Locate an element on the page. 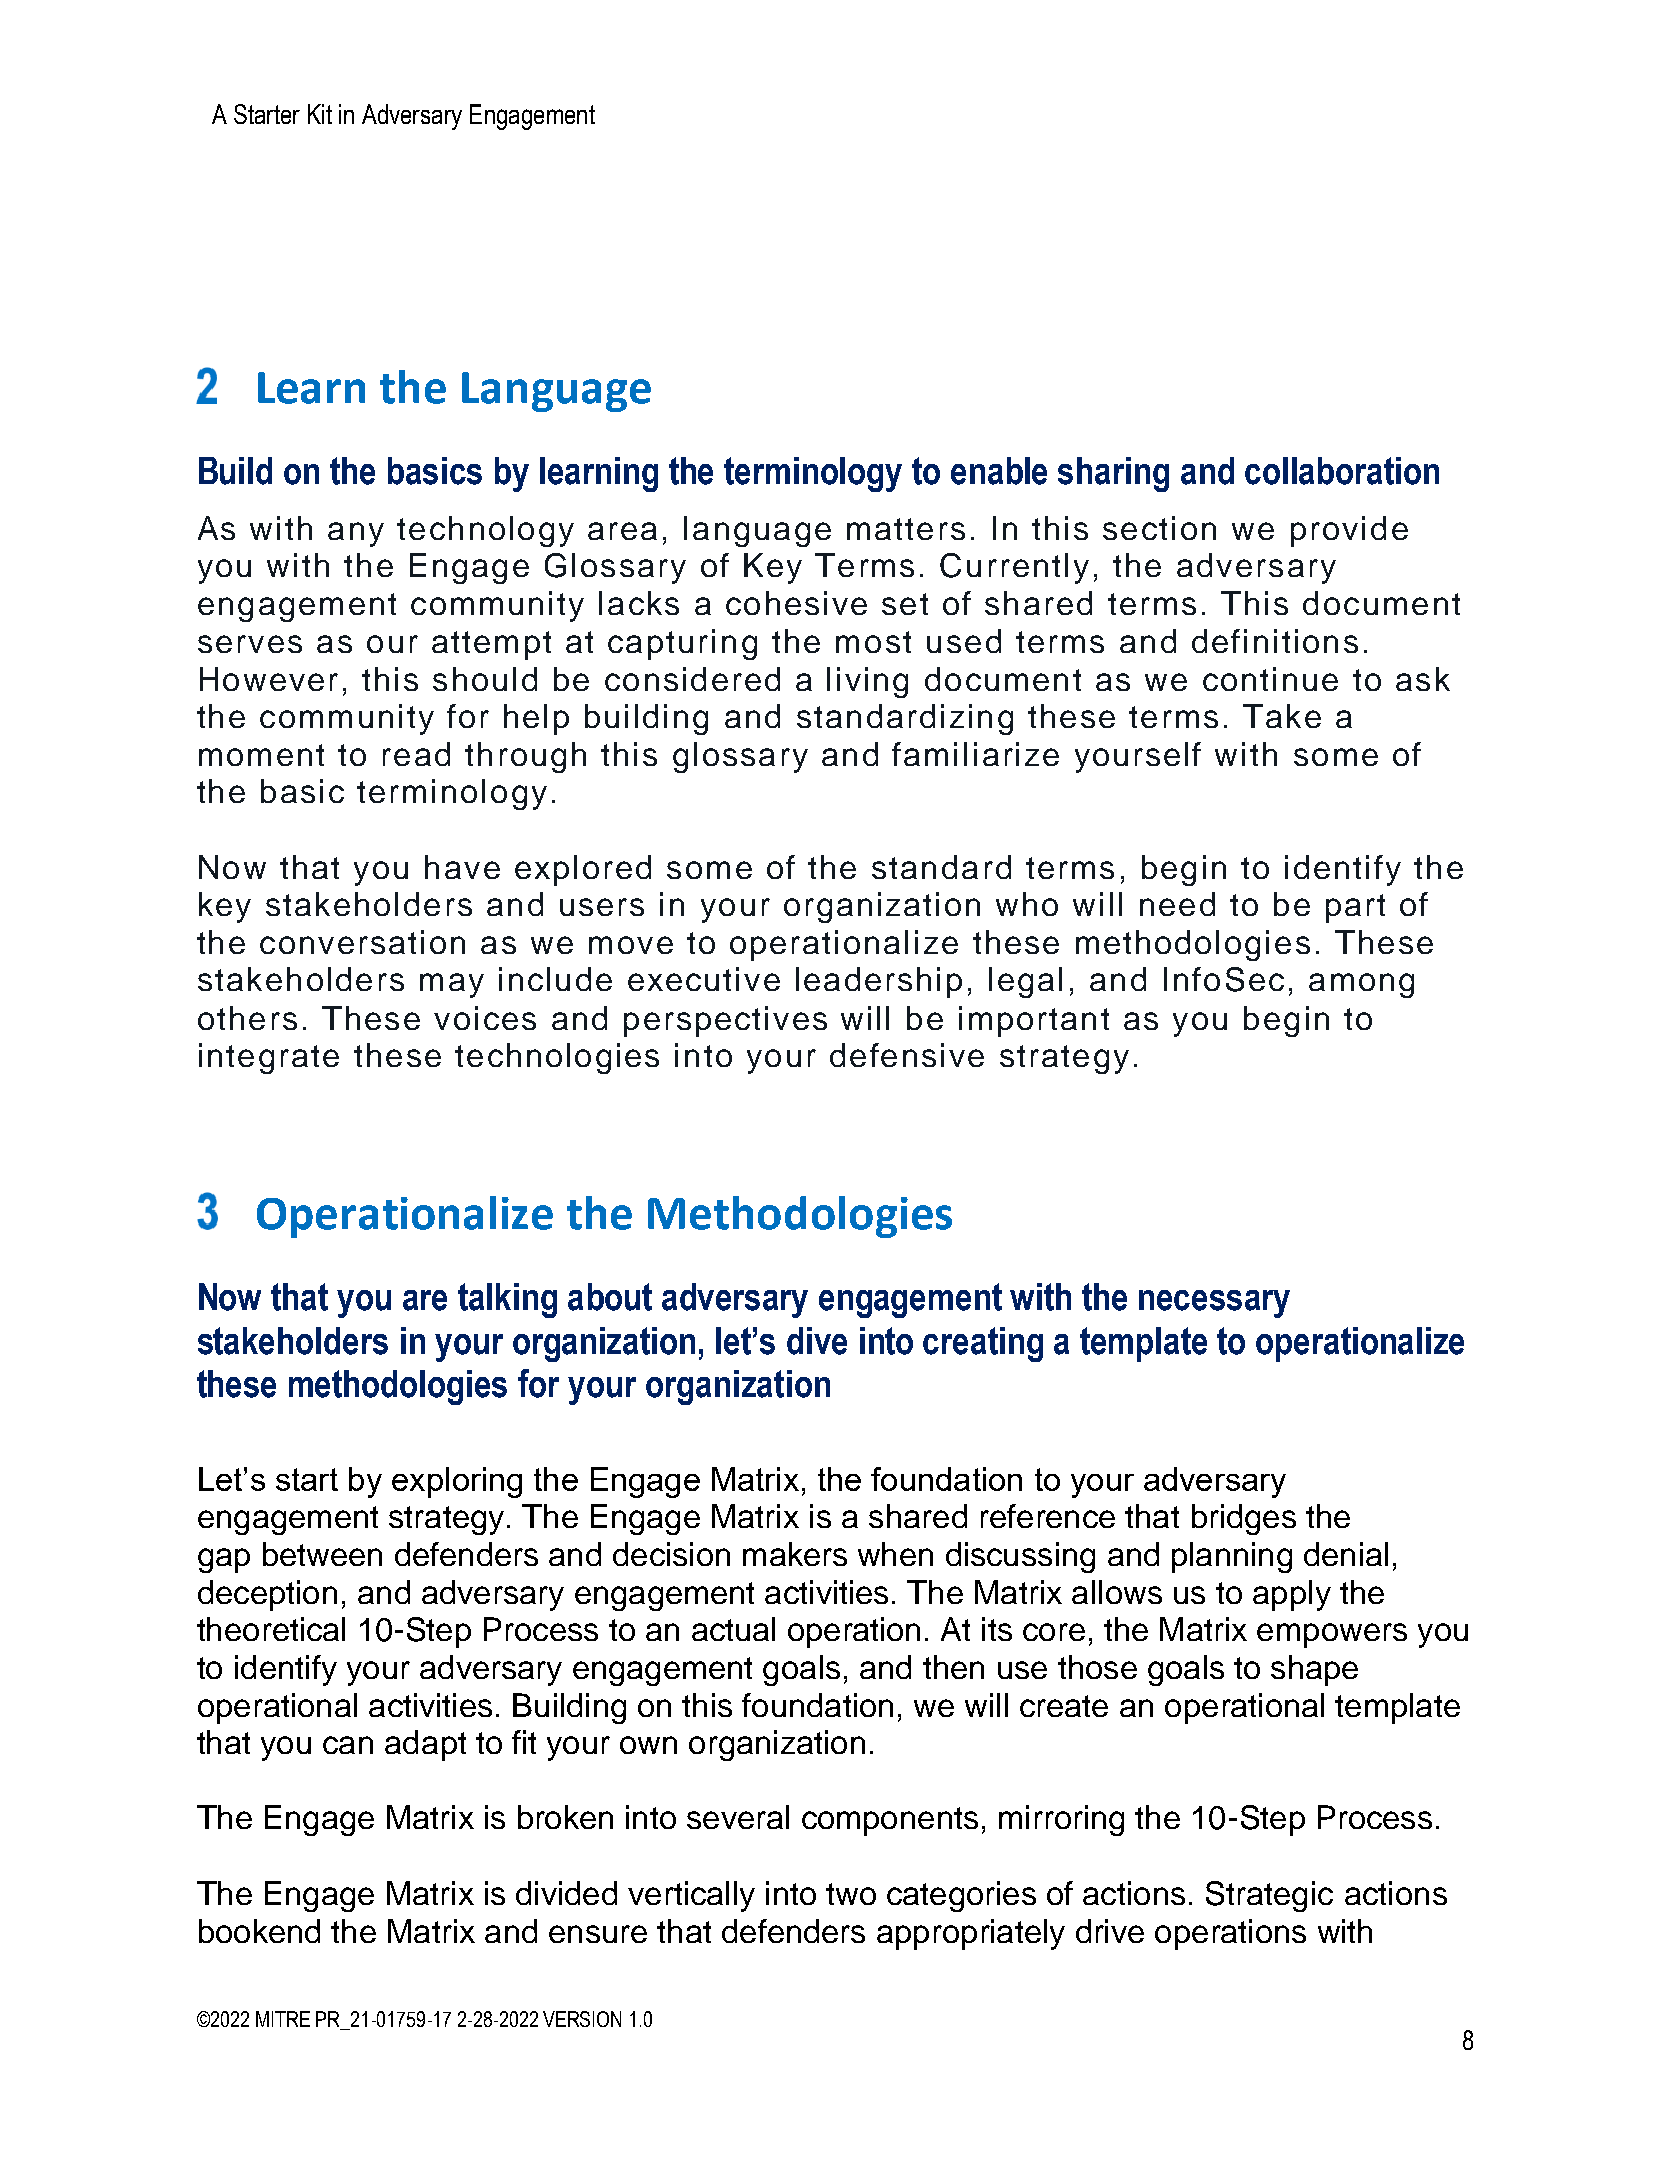 The height and width of the document is (2161, 1670). cohesive is located at coordinates (796, 603).
